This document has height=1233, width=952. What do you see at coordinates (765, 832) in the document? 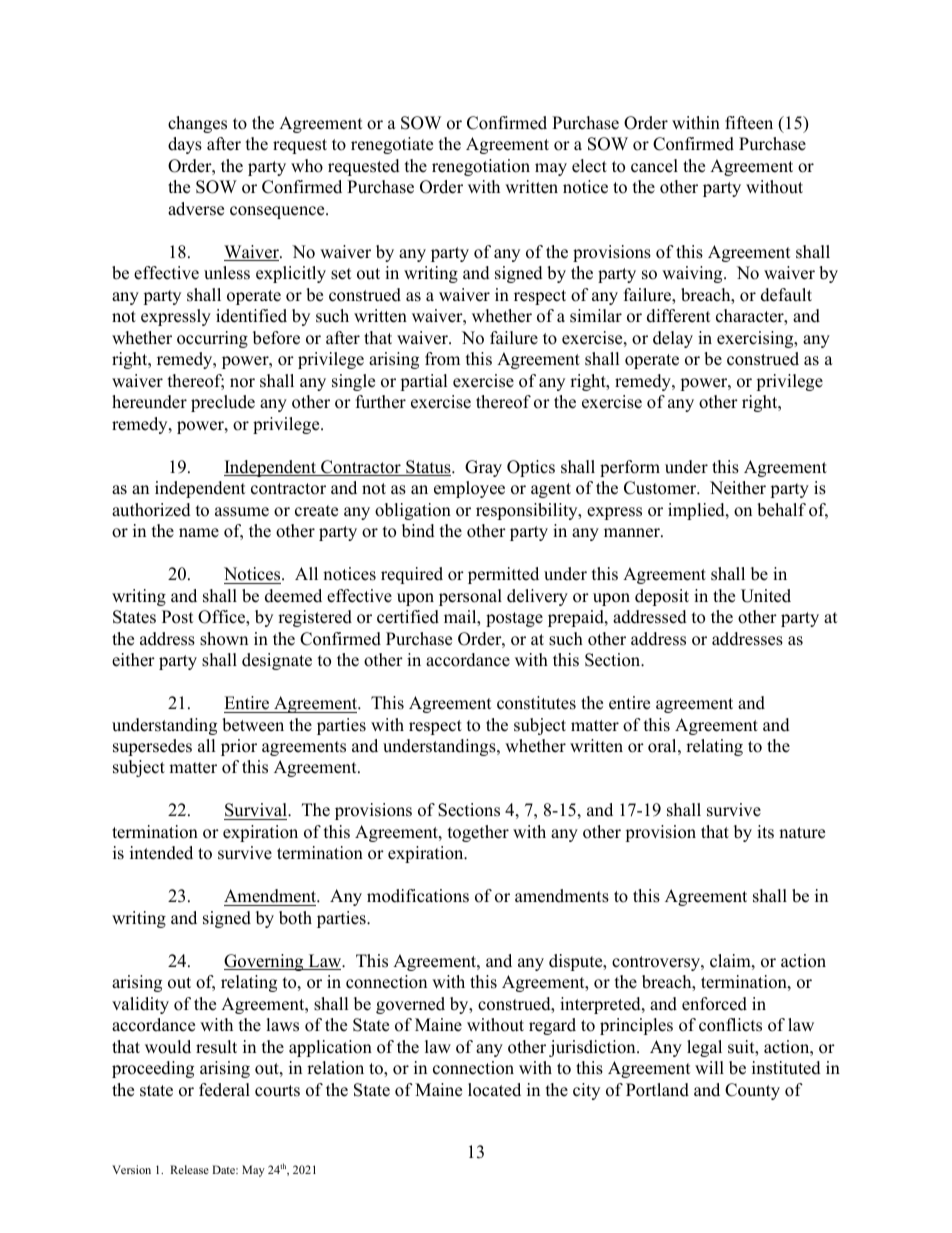
I see `its` at bounding box center [765, 832].
